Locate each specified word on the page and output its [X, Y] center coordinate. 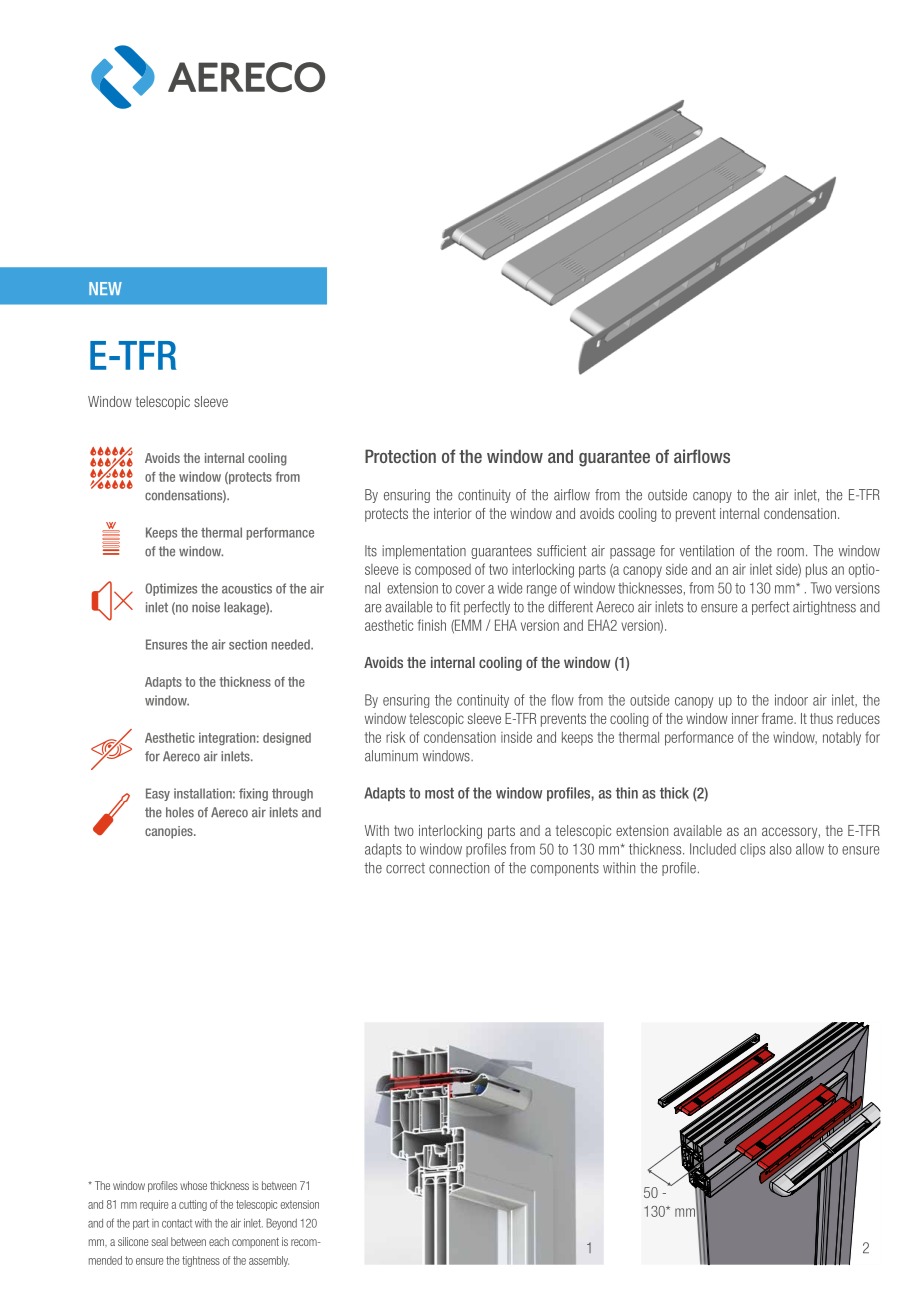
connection [459, 868]
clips [752, 850]
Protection [400, 456]
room [790, 552]
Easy [158, 794]
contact [177, 1223]
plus [816, 570]
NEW [105, 288]
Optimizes [171, 589]
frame [778, 718]
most [439, 793]
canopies [170, 832]
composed [443, 571]
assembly [269, 1261]
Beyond [281, 1224]
